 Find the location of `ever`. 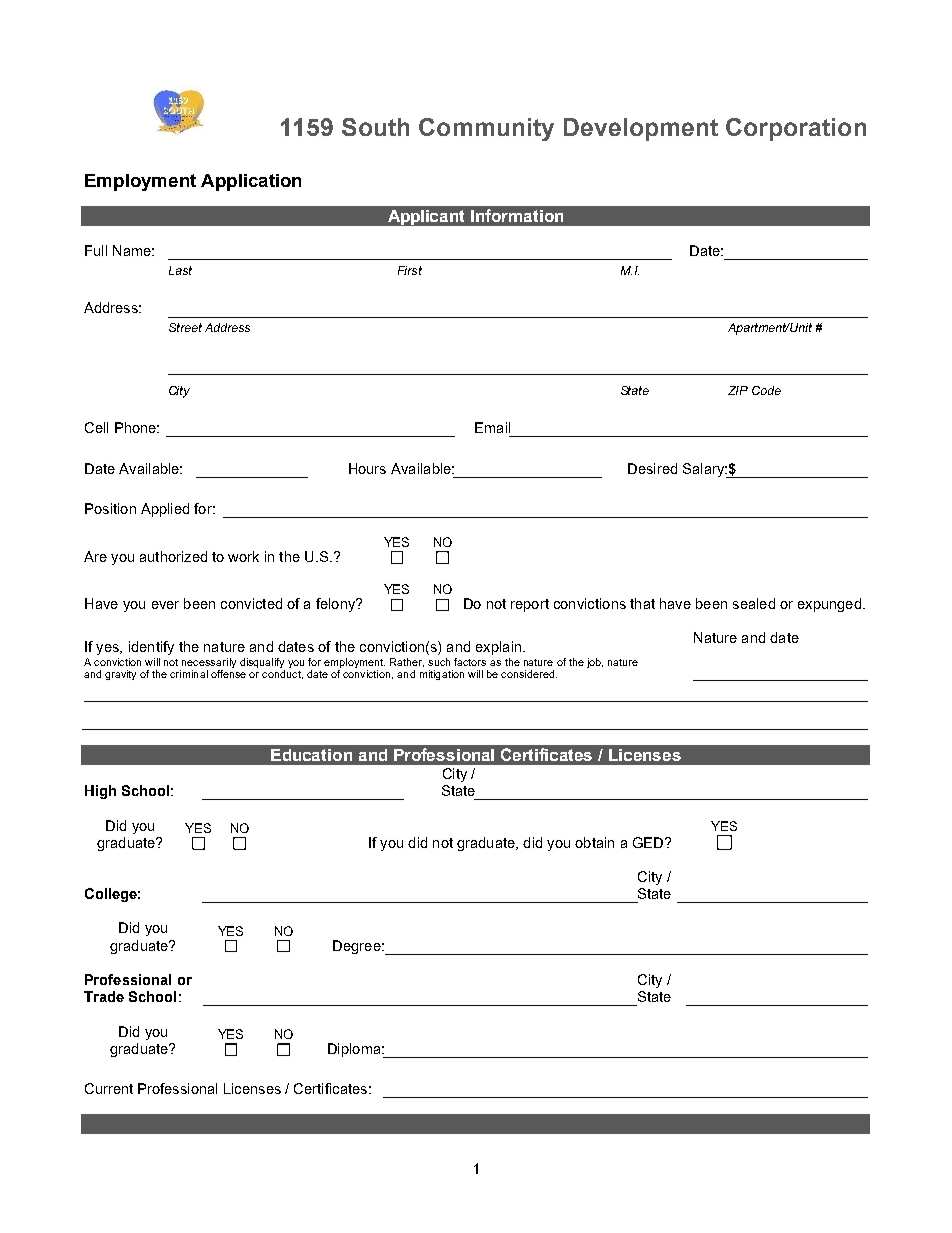

ever is located at coordinates (165, 605).
